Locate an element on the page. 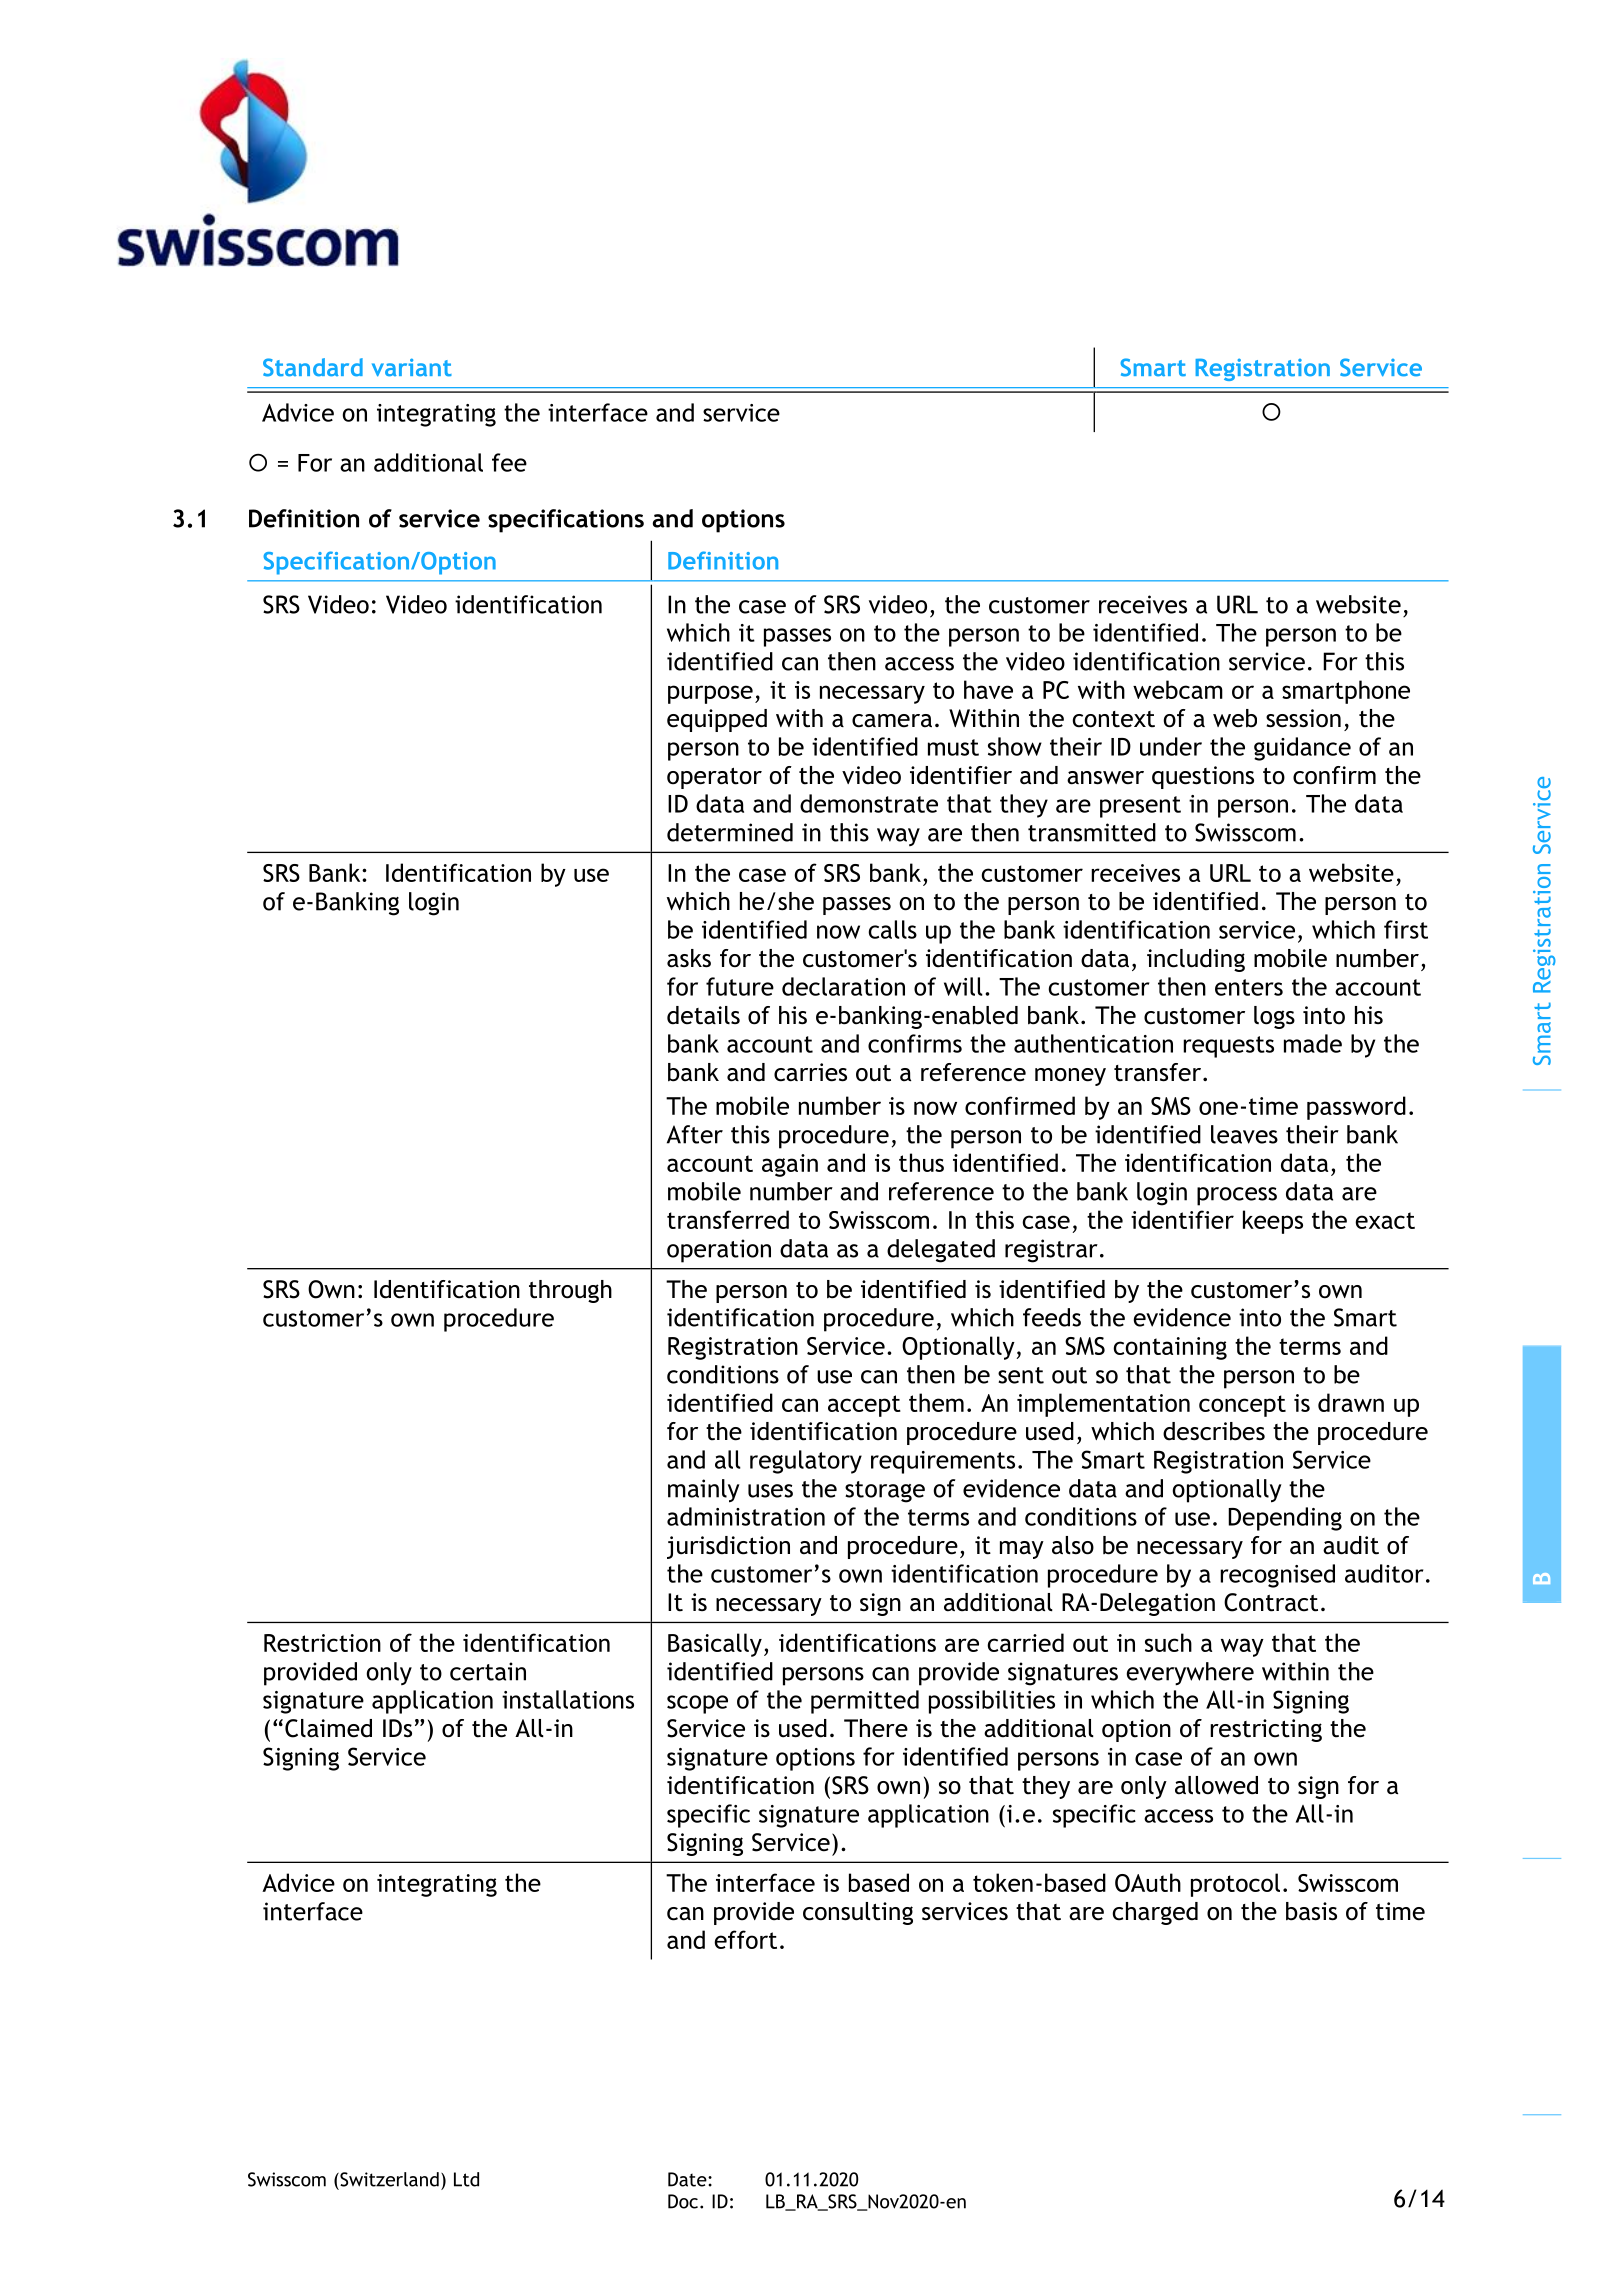 The image size is (1622, 2293). questions is located at coordinates (1203, 777).
